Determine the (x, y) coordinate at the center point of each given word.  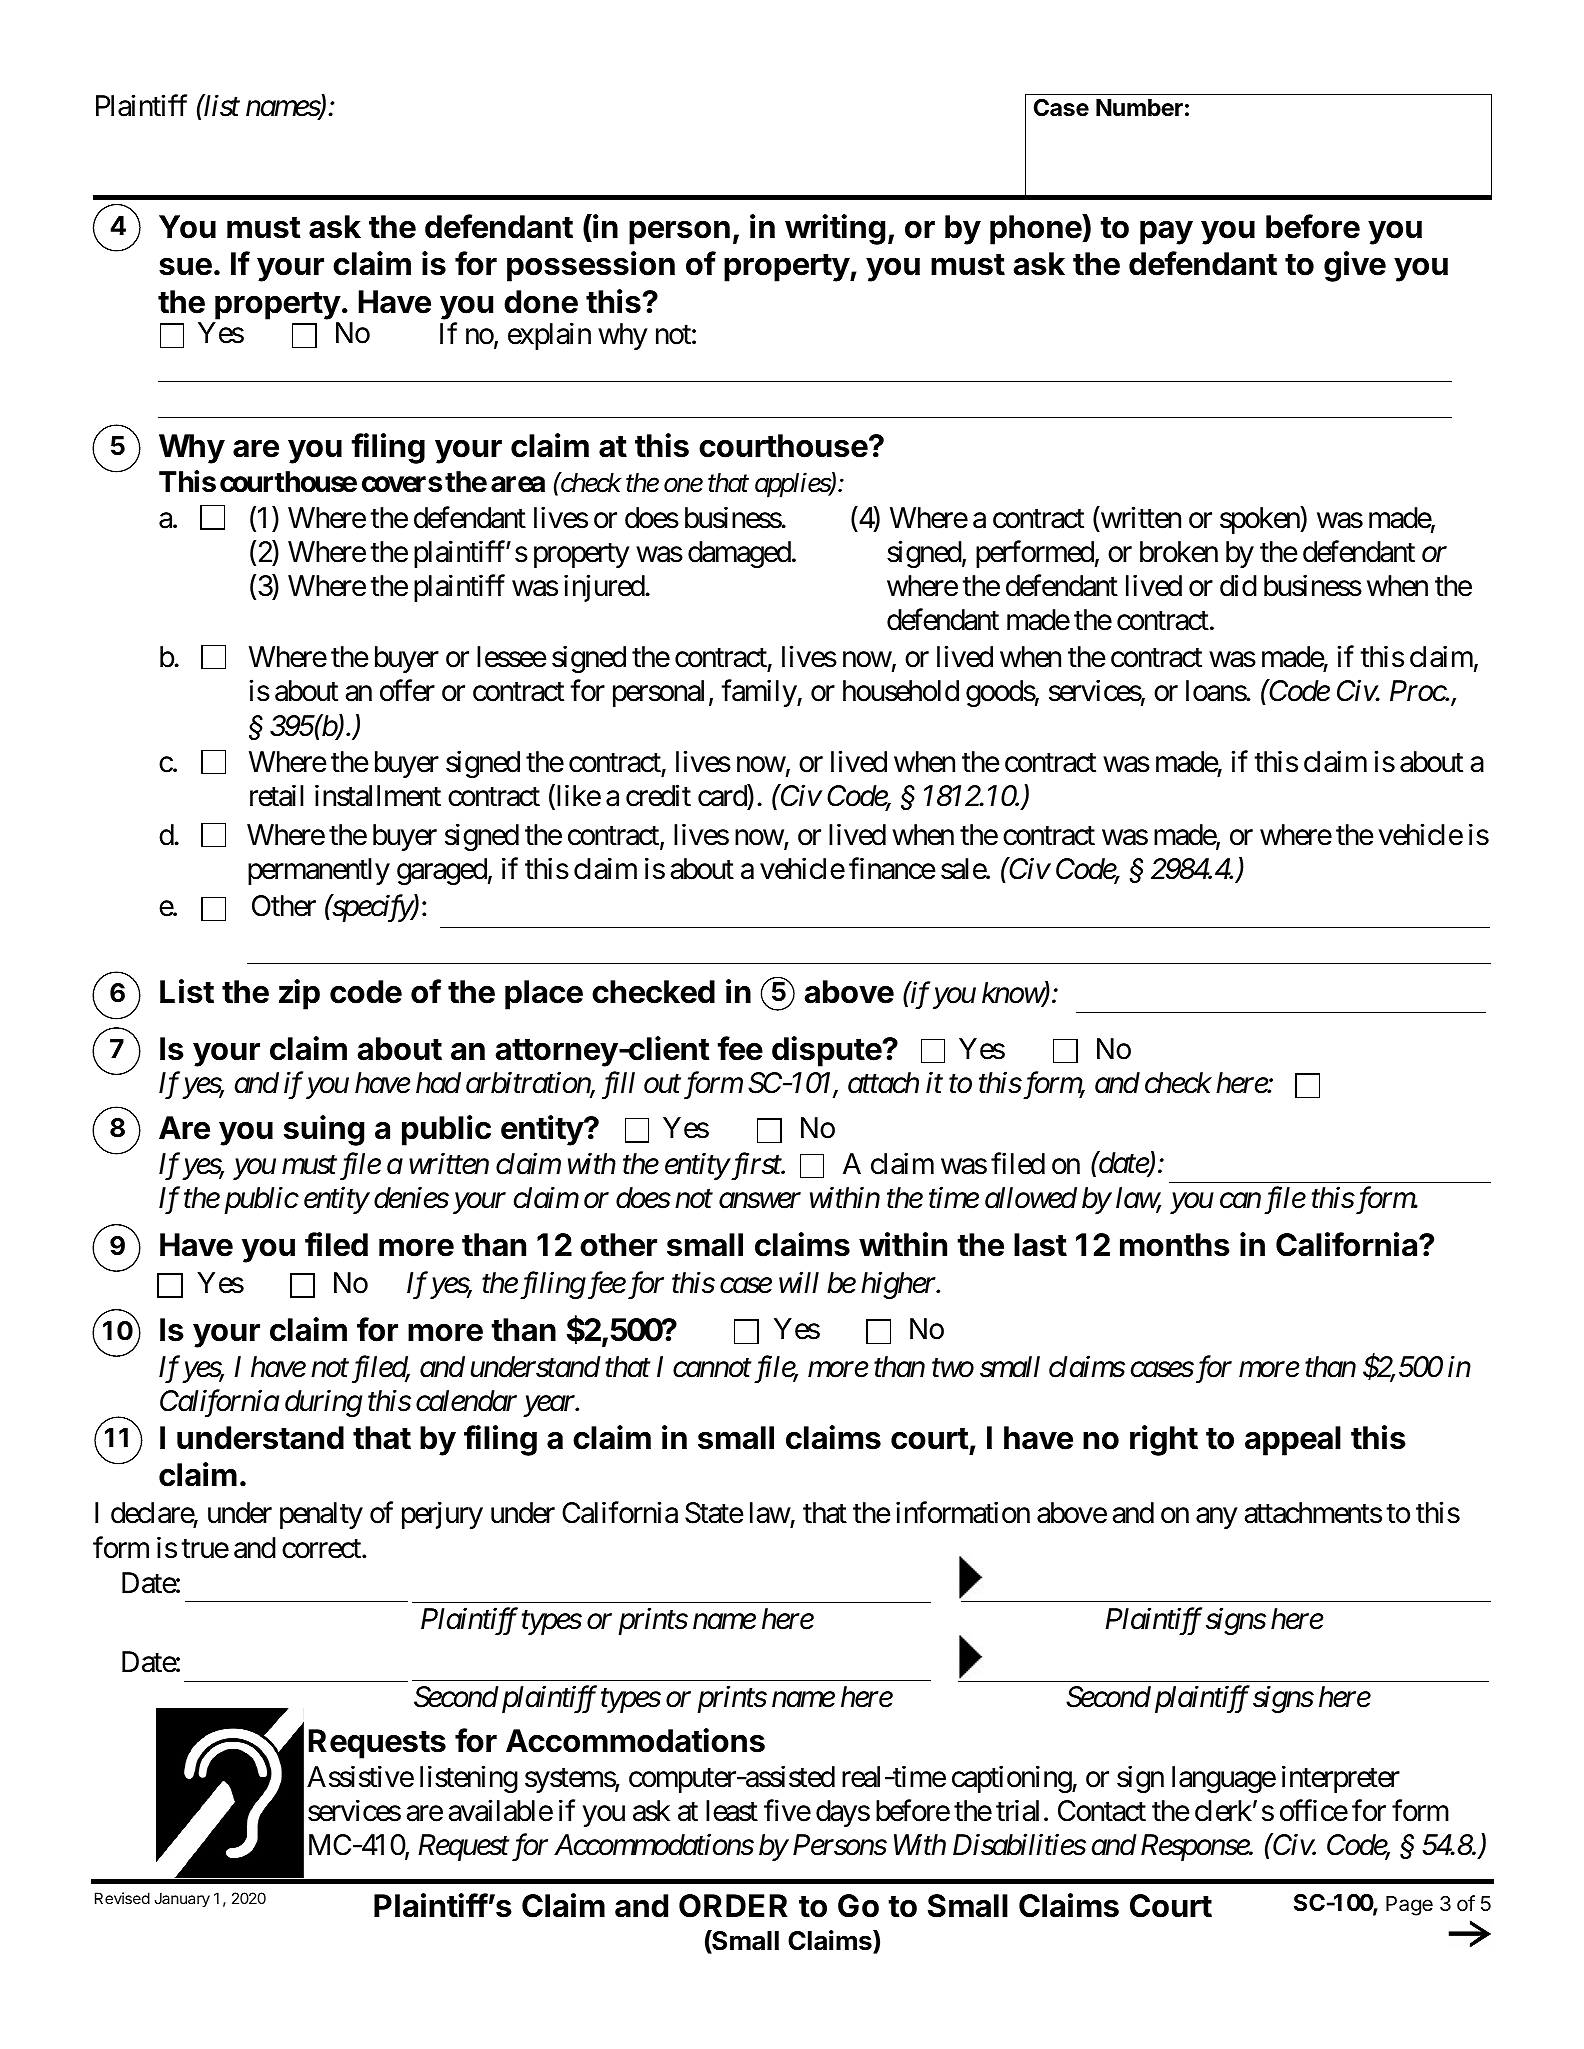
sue (185, 267)
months (1175, 1245)
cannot (712, 1369)
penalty (321, 1515)
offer (407, 691)
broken (1179, 552)
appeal (1293, 1441)
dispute (827, 1051)
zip (299, 994)
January (182, 1900)
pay (1166, 233)
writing (835, 229)
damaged (739, 554)
